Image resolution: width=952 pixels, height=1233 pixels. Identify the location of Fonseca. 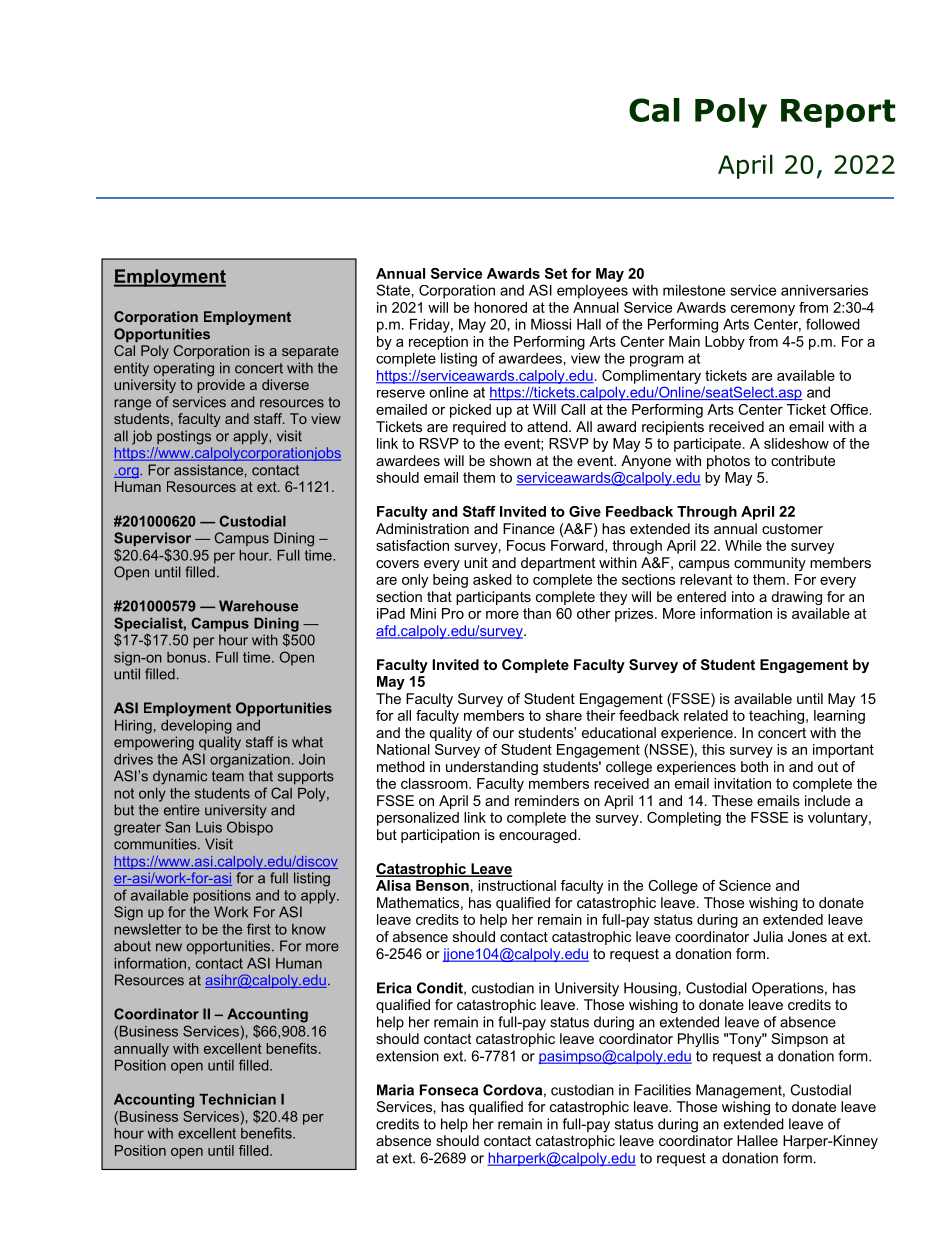
(449, 1090).
